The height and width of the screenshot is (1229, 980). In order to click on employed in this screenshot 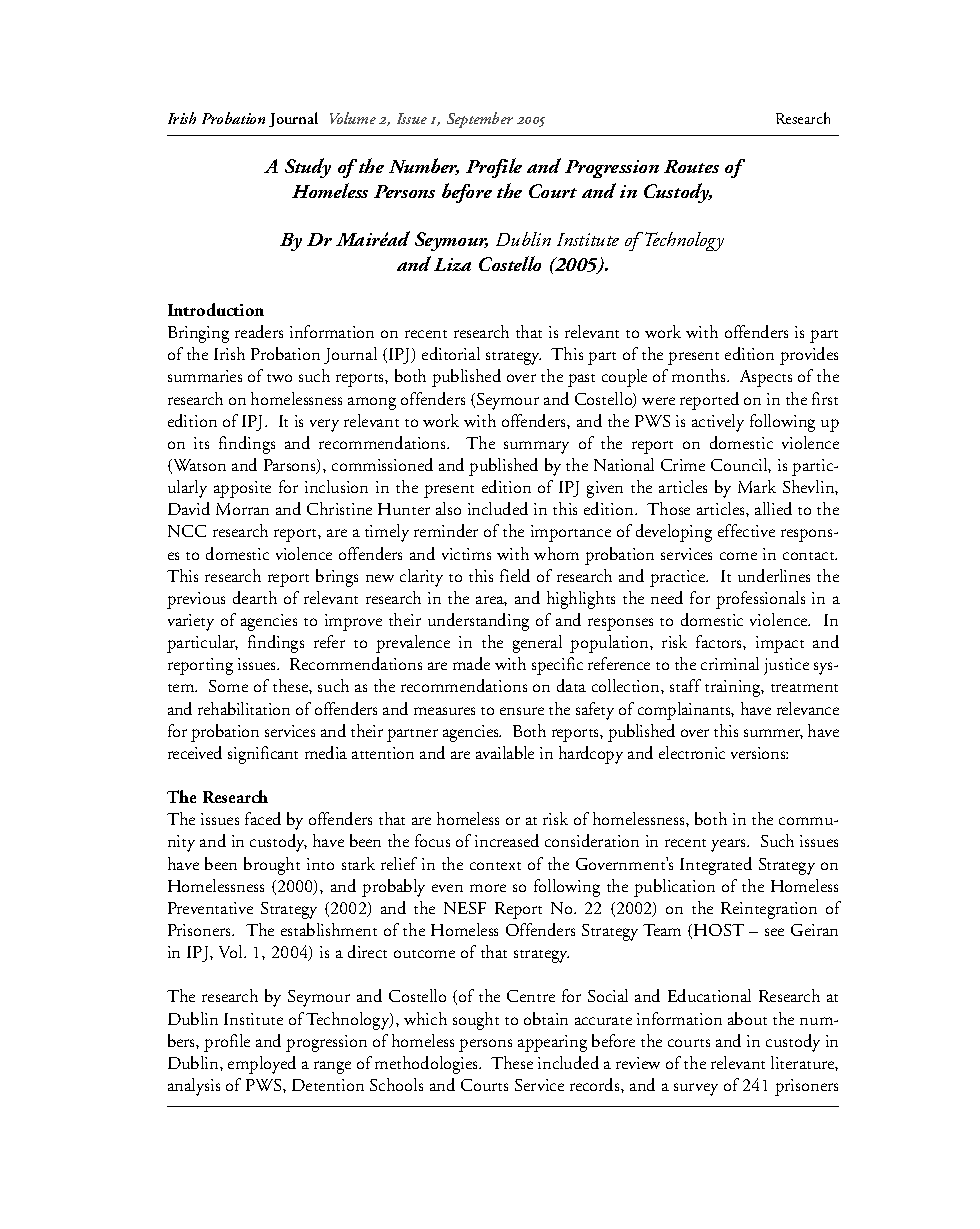, I will do `click(262, 1065)`.
